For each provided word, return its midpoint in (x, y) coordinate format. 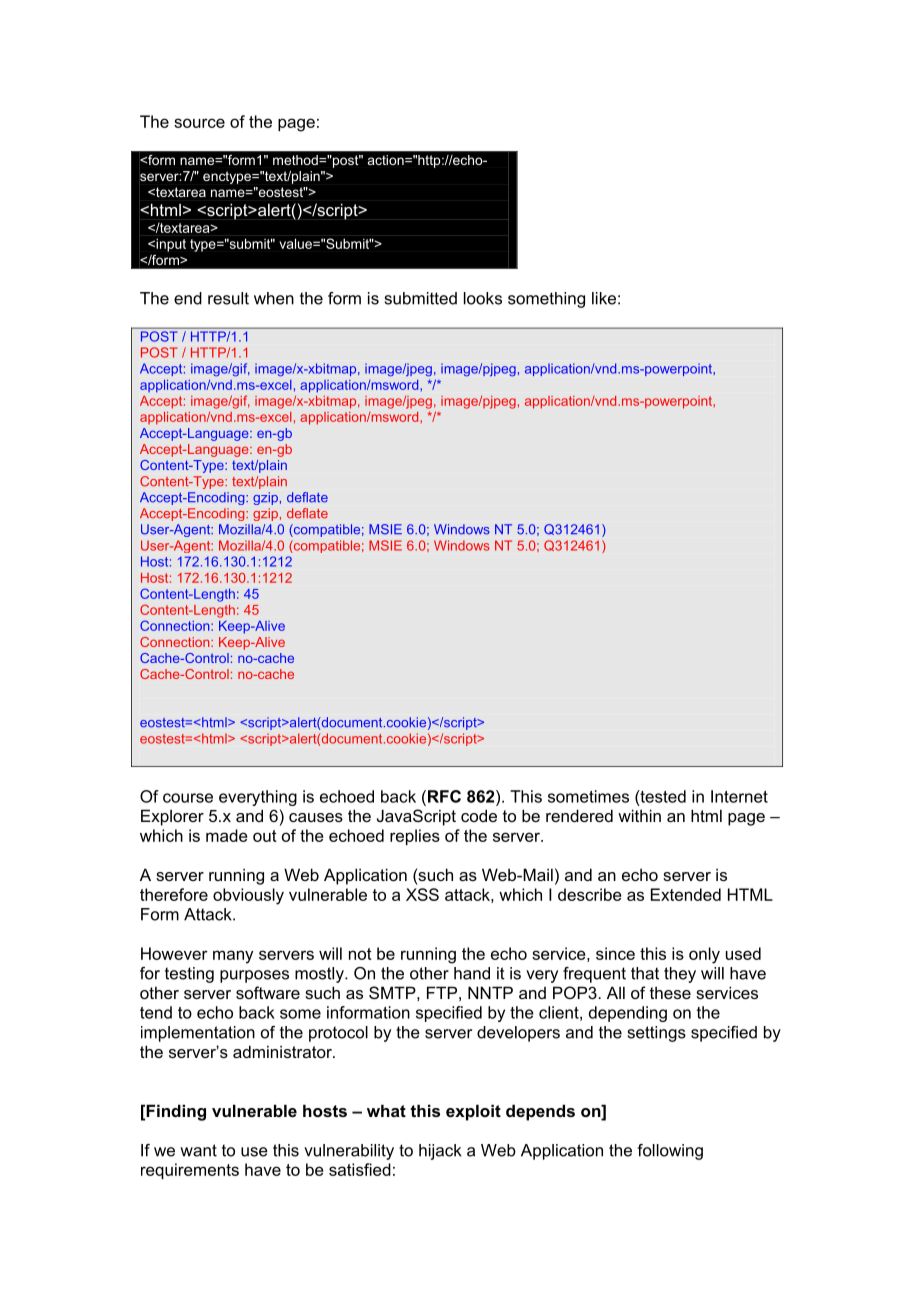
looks (483, 298)
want (198, 1150)
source (199, 123)
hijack (440, 1152)
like (604, 298)
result (228, 298)
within (639, 815)
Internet (739, 796)
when (274, 298)
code (479, 815)
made (227, 835)
